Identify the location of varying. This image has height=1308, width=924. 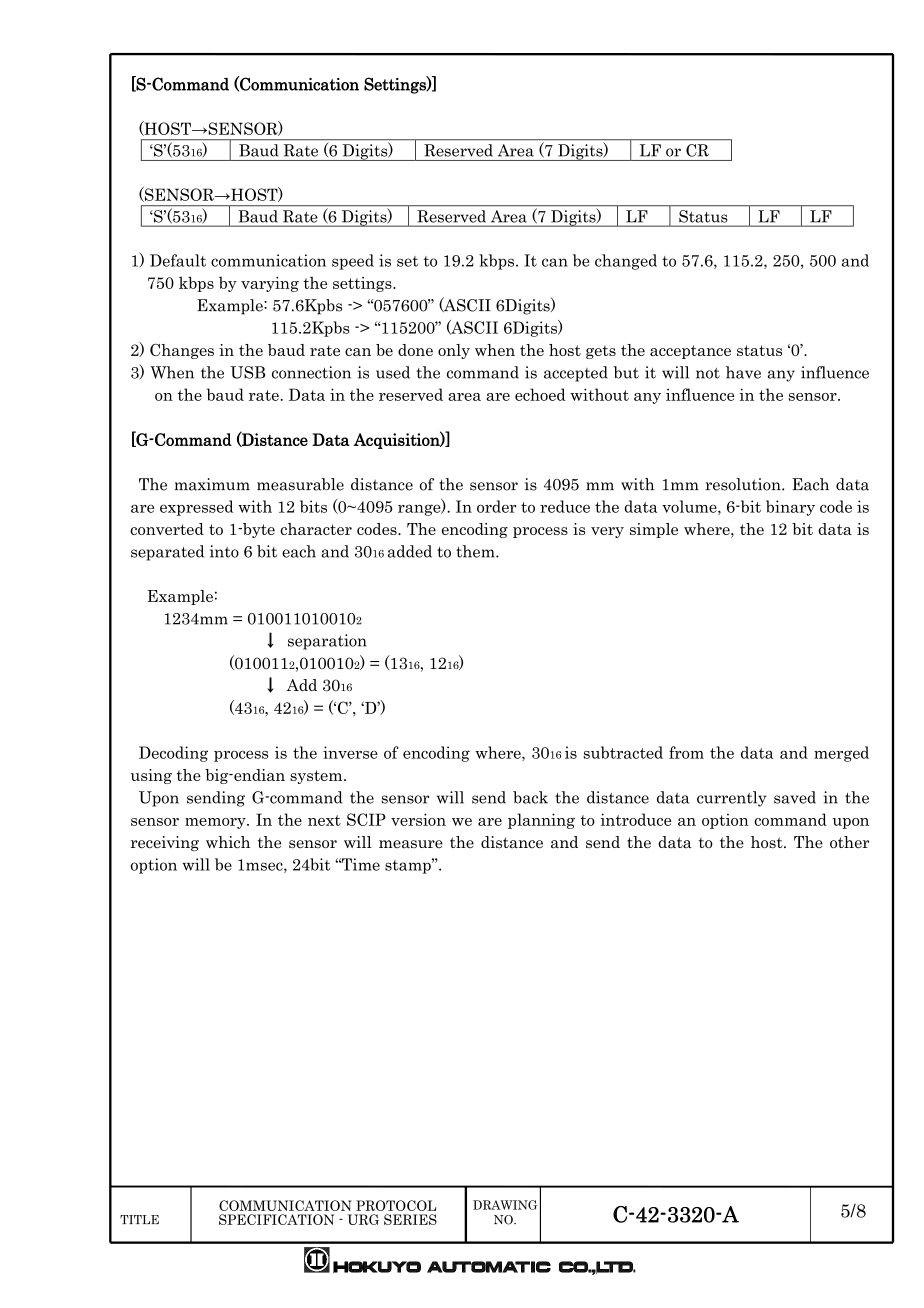
(270, 284).
